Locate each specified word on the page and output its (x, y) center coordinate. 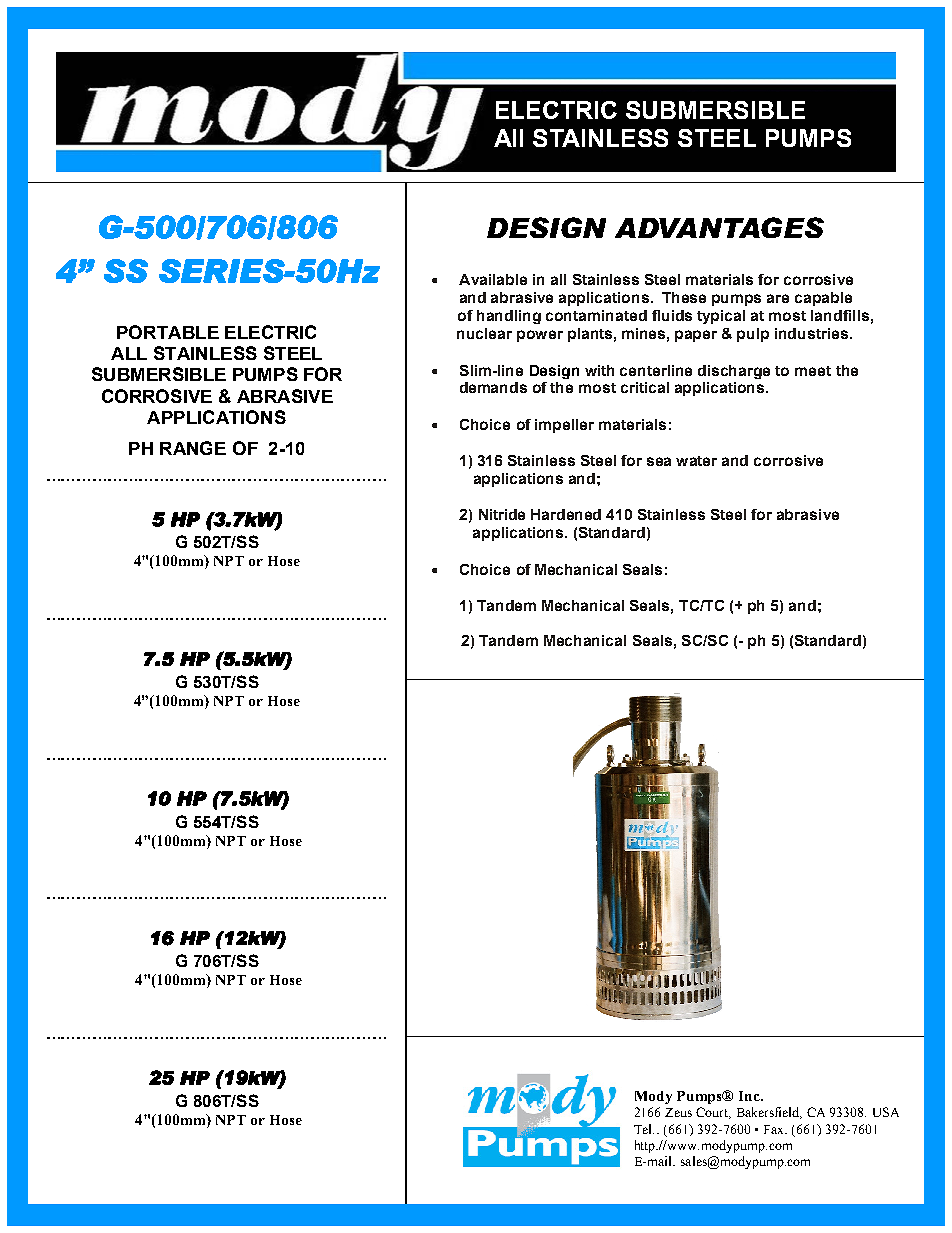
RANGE (193, 448)
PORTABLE (168, 332)
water (696, 461)
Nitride (502, 514)
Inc (750, 1096)
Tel (644, 1129)
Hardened (566, 514)
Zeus (678, 1112)
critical (645, 387)
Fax (775, 1129)
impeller (564, 426)
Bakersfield (769, 1113)
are (778, 298)
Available (493, 279)
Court (713, 1113)
